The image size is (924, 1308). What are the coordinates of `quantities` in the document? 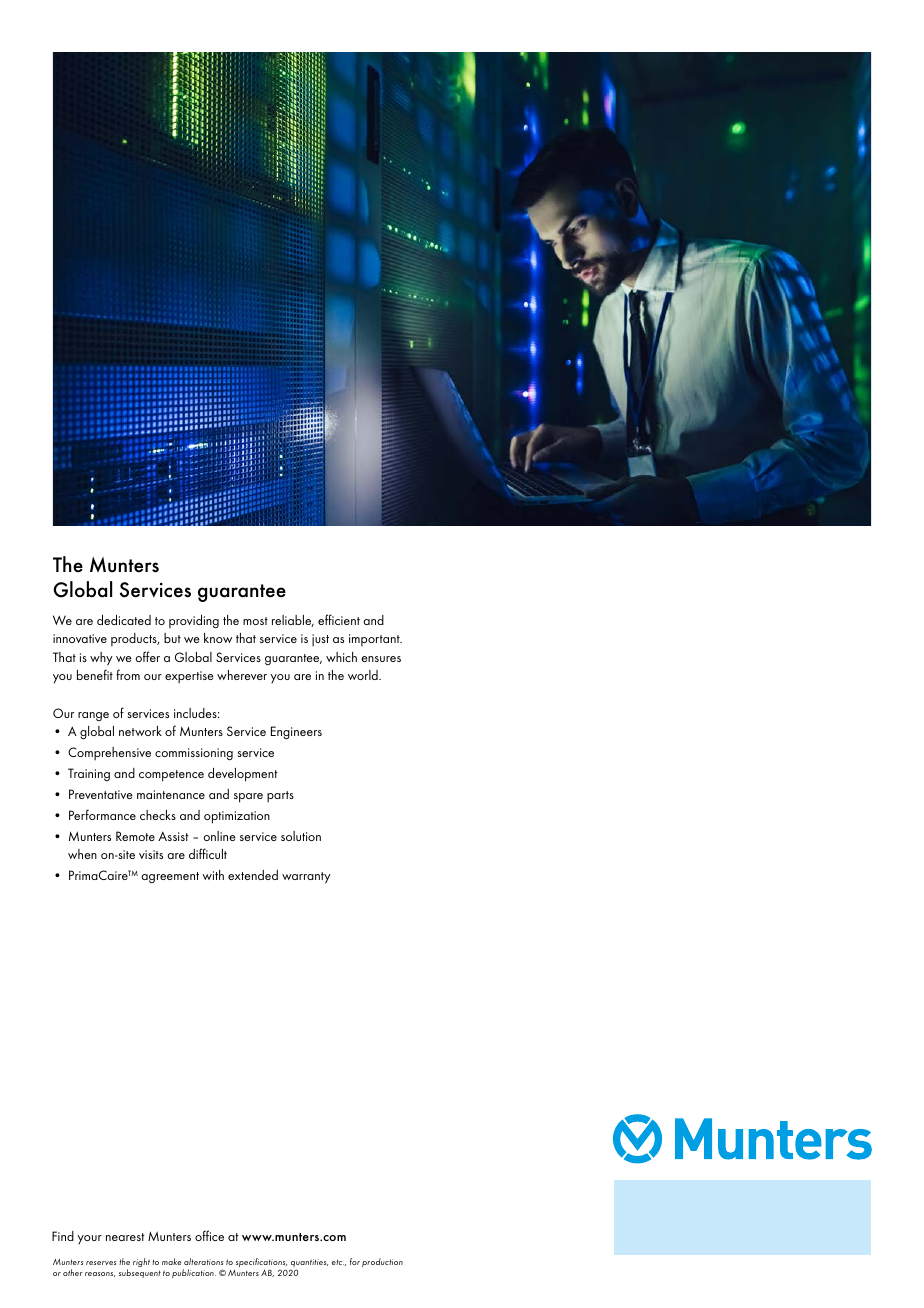 It's located at (309, 1264).
